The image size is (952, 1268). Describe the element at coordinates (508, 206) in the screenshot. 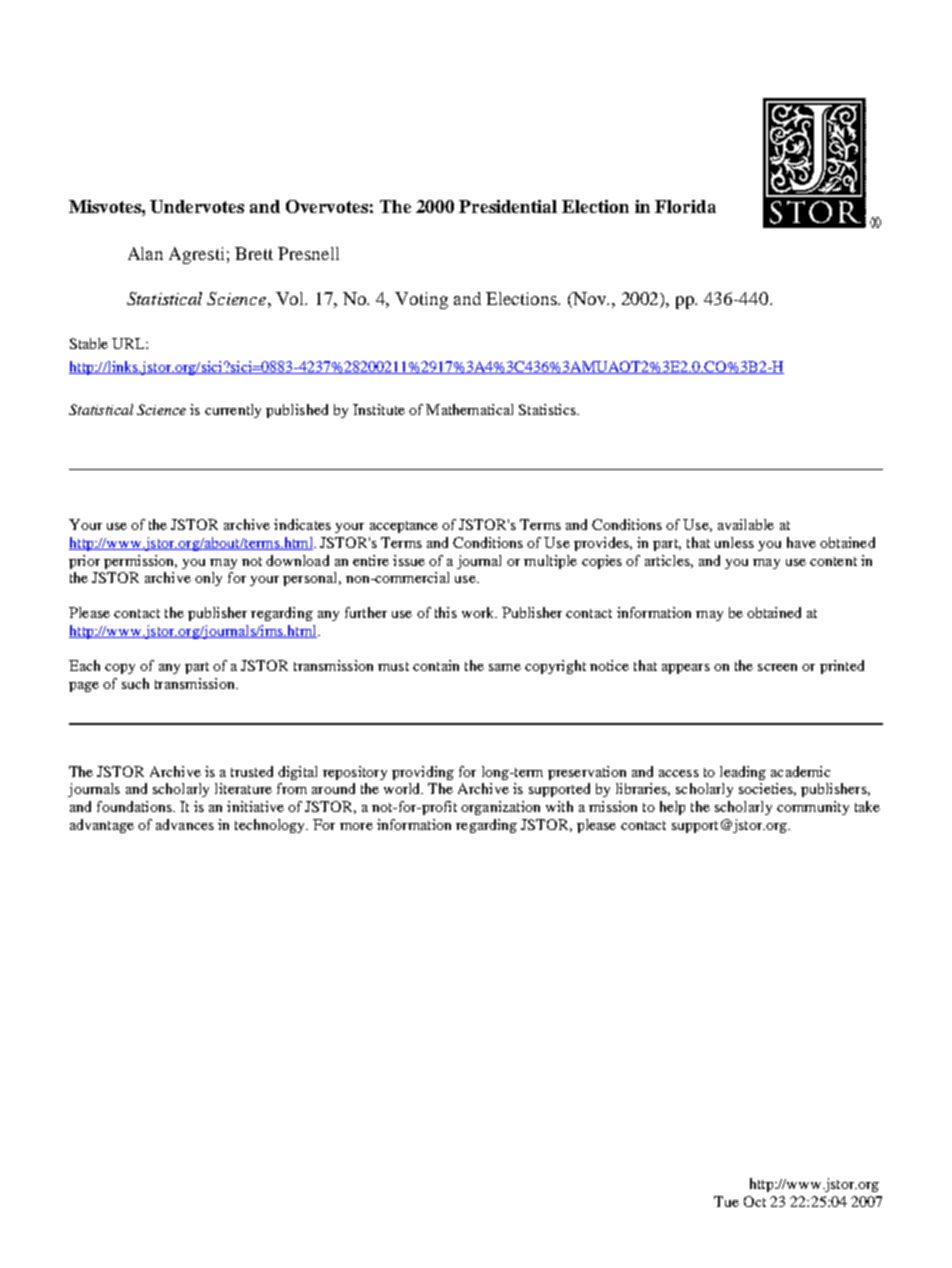

I see `Presidential` at that location.
